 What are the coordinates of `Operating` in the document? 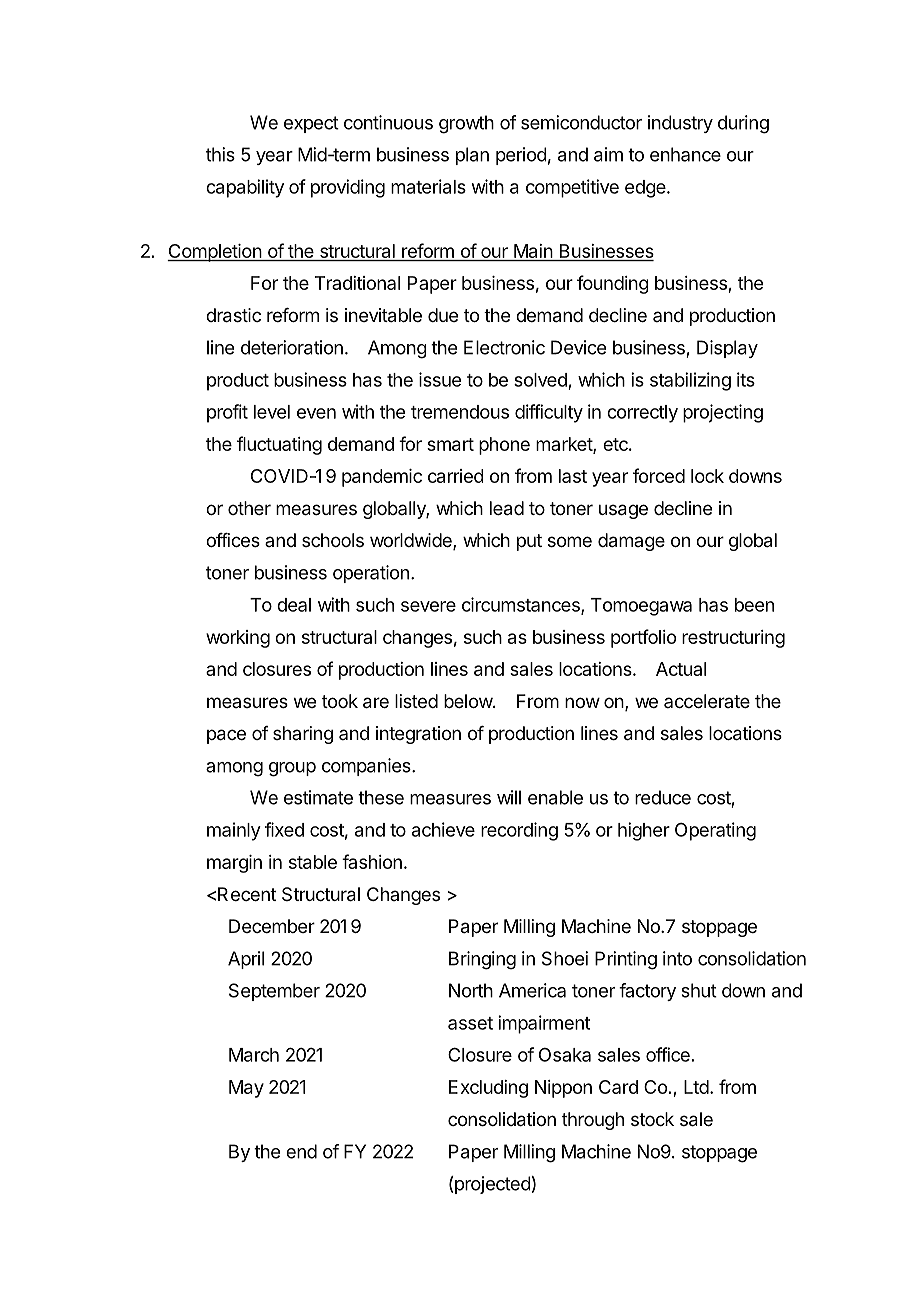 It's located at (715, 831).
